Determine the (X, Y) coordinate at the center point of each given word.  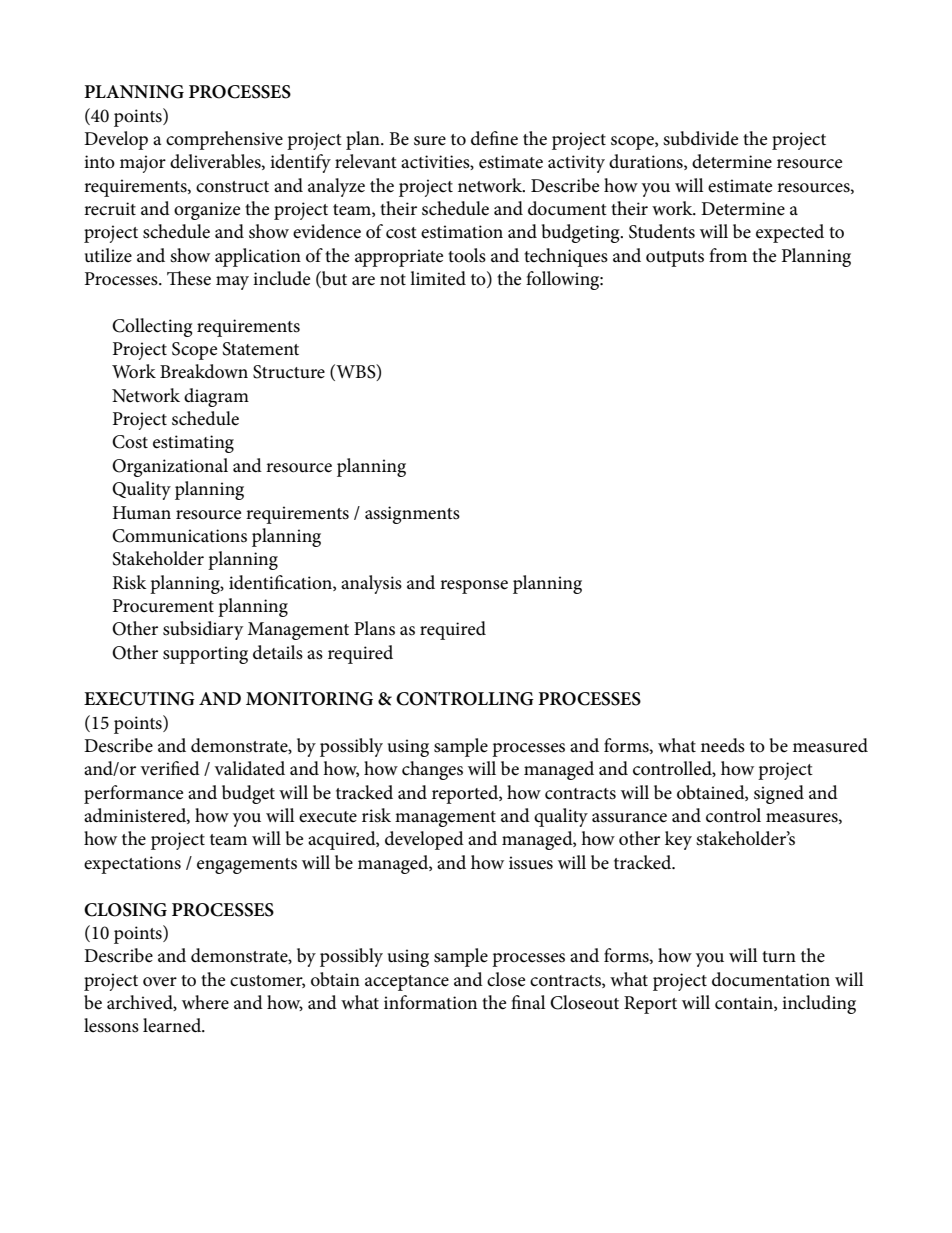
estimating (193, 444)
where (205, 1002)
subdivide (700, 138)
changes (432, 770)
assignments (412, 515)
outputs (675, 259)
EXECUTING (139, 699)
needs (723, 745)
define (494, 138)
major (143, 164)
